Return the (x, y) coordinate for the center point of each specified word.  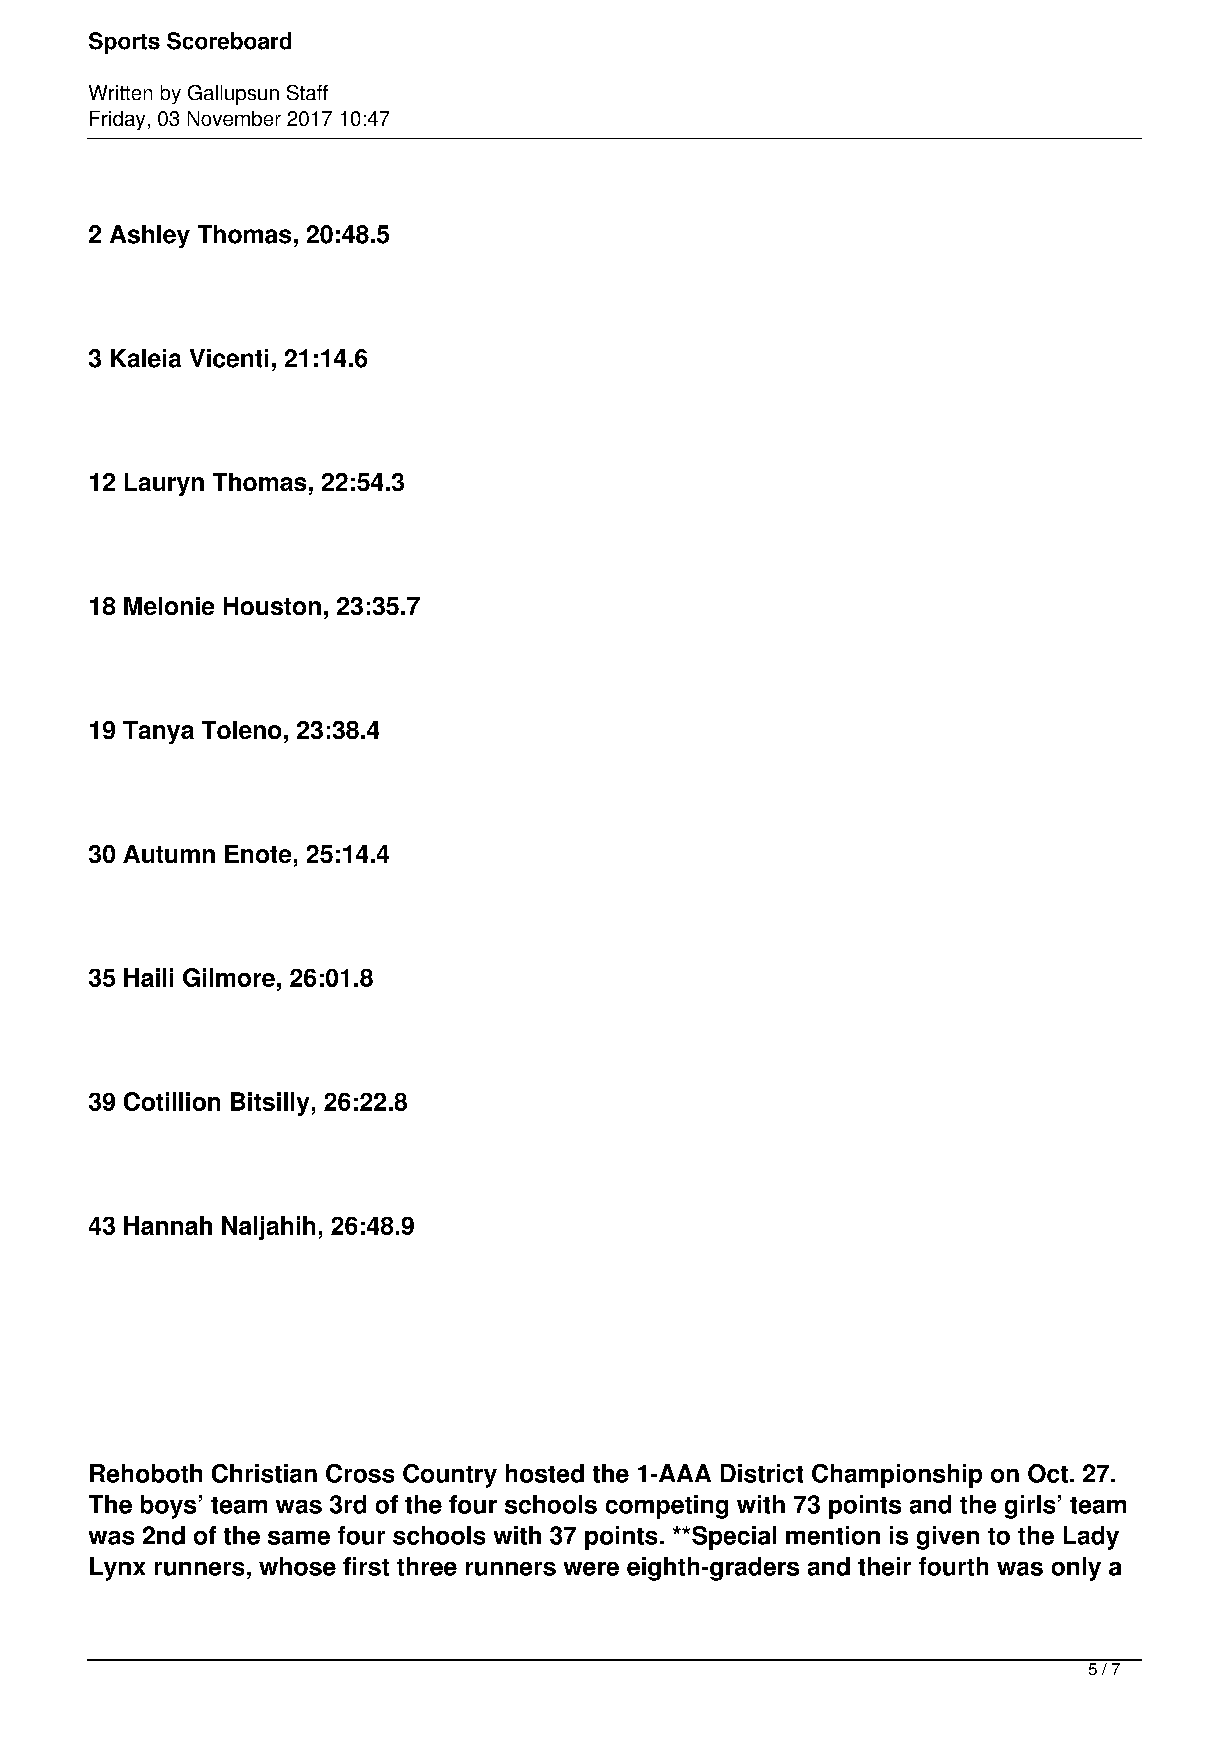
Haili (148, 977)
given (948, 1538)
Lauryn (164, 484)
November (234, 118)
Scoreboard (229, 41)
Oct (1048, 1473)
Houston (272, 606)
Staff (307, 92)
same (299, 1538)
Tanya (158, 732)
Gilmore (229, 977)
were (591, 1569)
